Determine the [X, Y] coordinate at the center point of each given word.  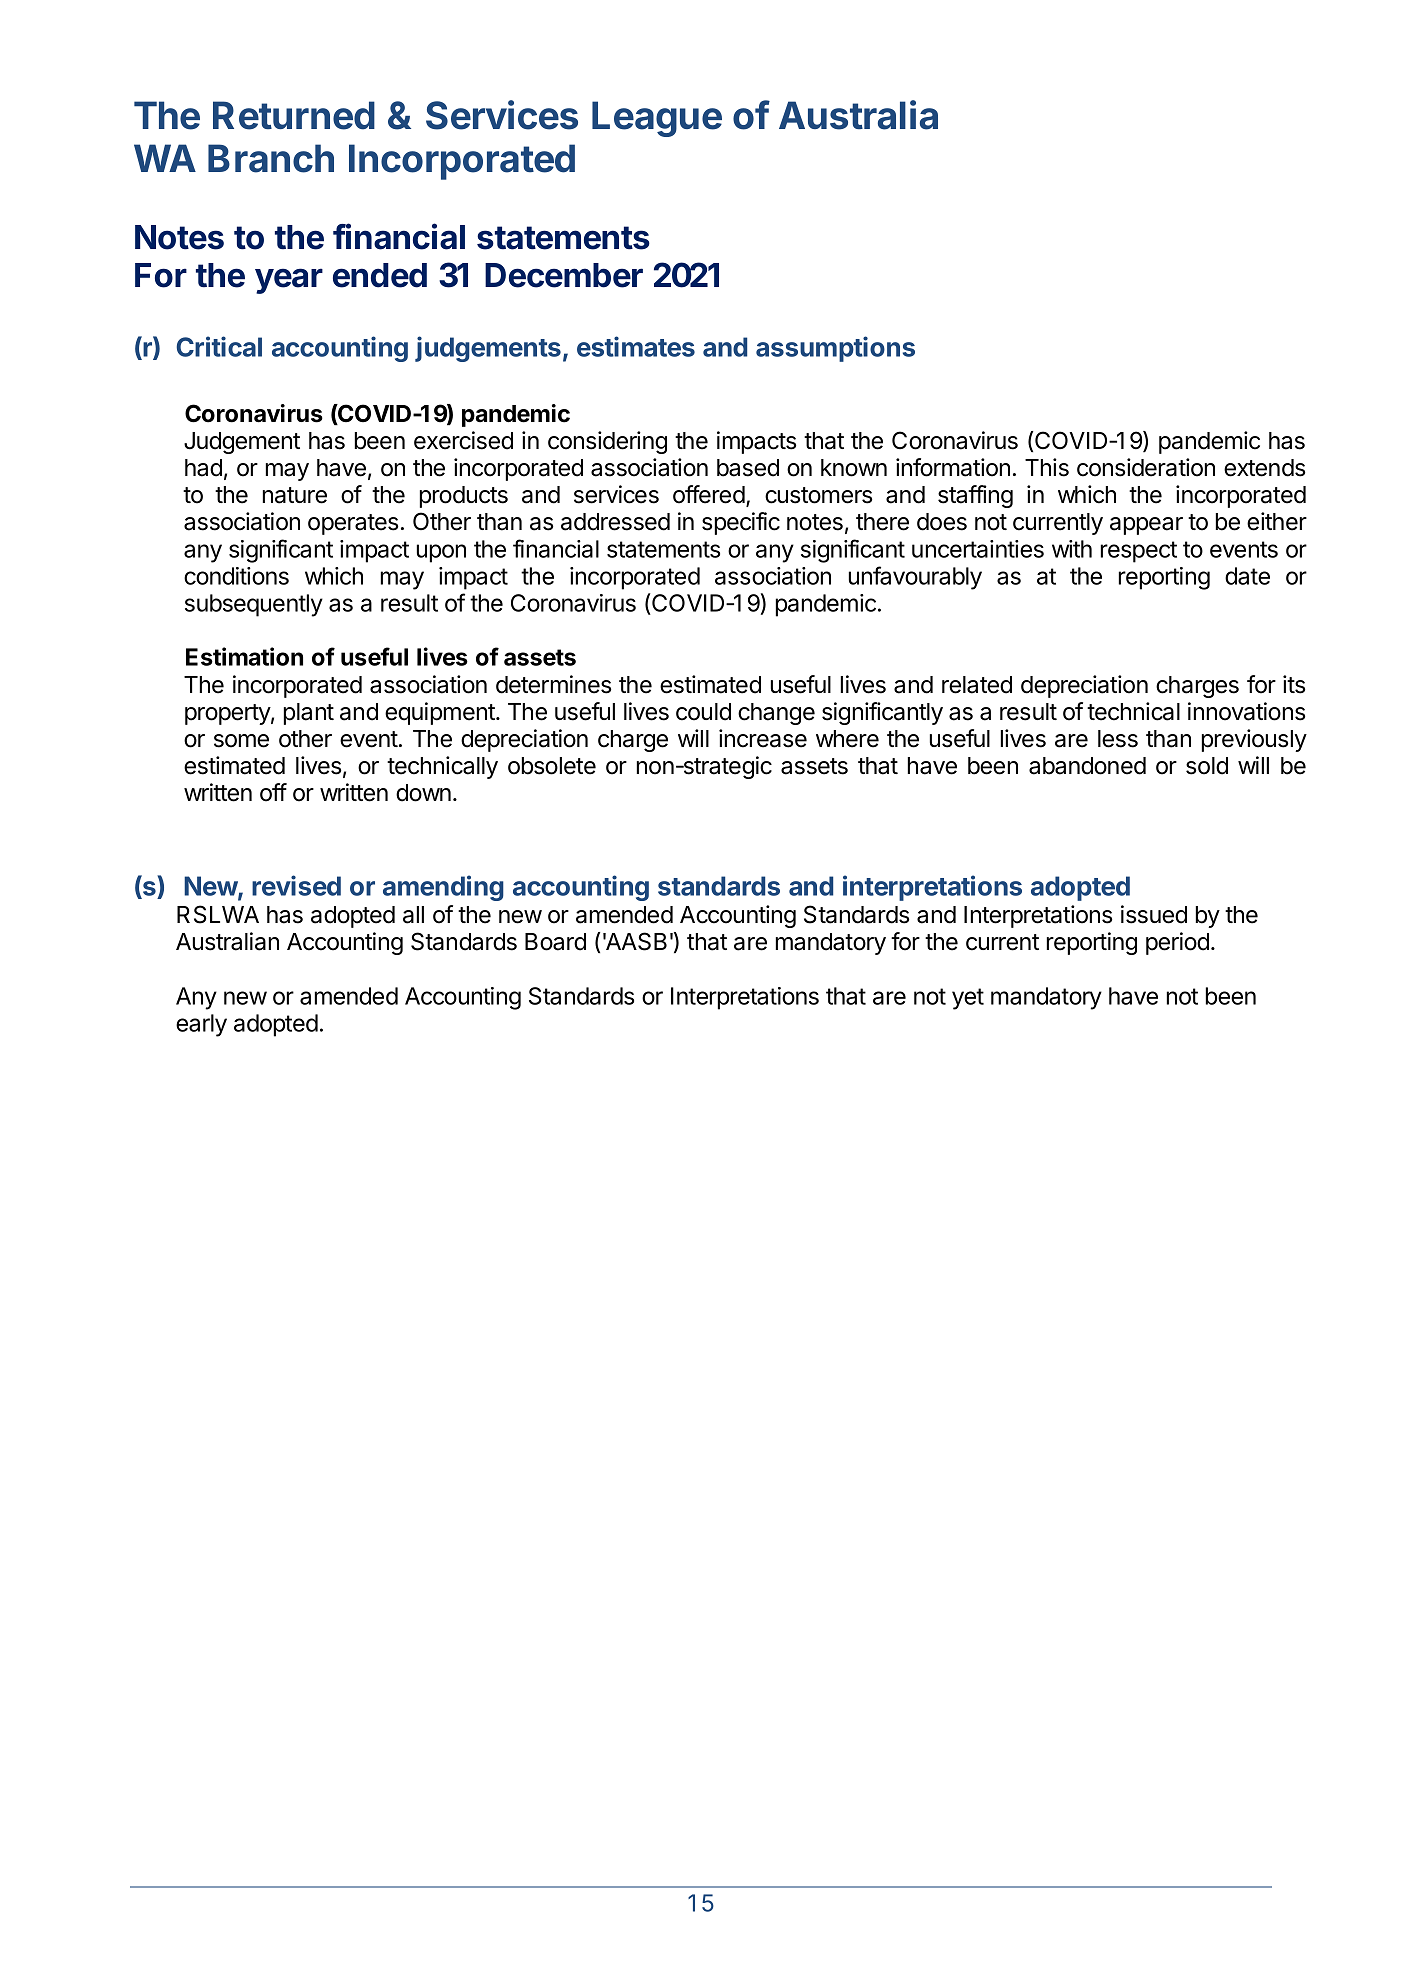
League [657, 119]
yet [968, 999]
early [201, 1025]
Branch [271, 158]
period [1177, 943]
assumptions [835, 349]
